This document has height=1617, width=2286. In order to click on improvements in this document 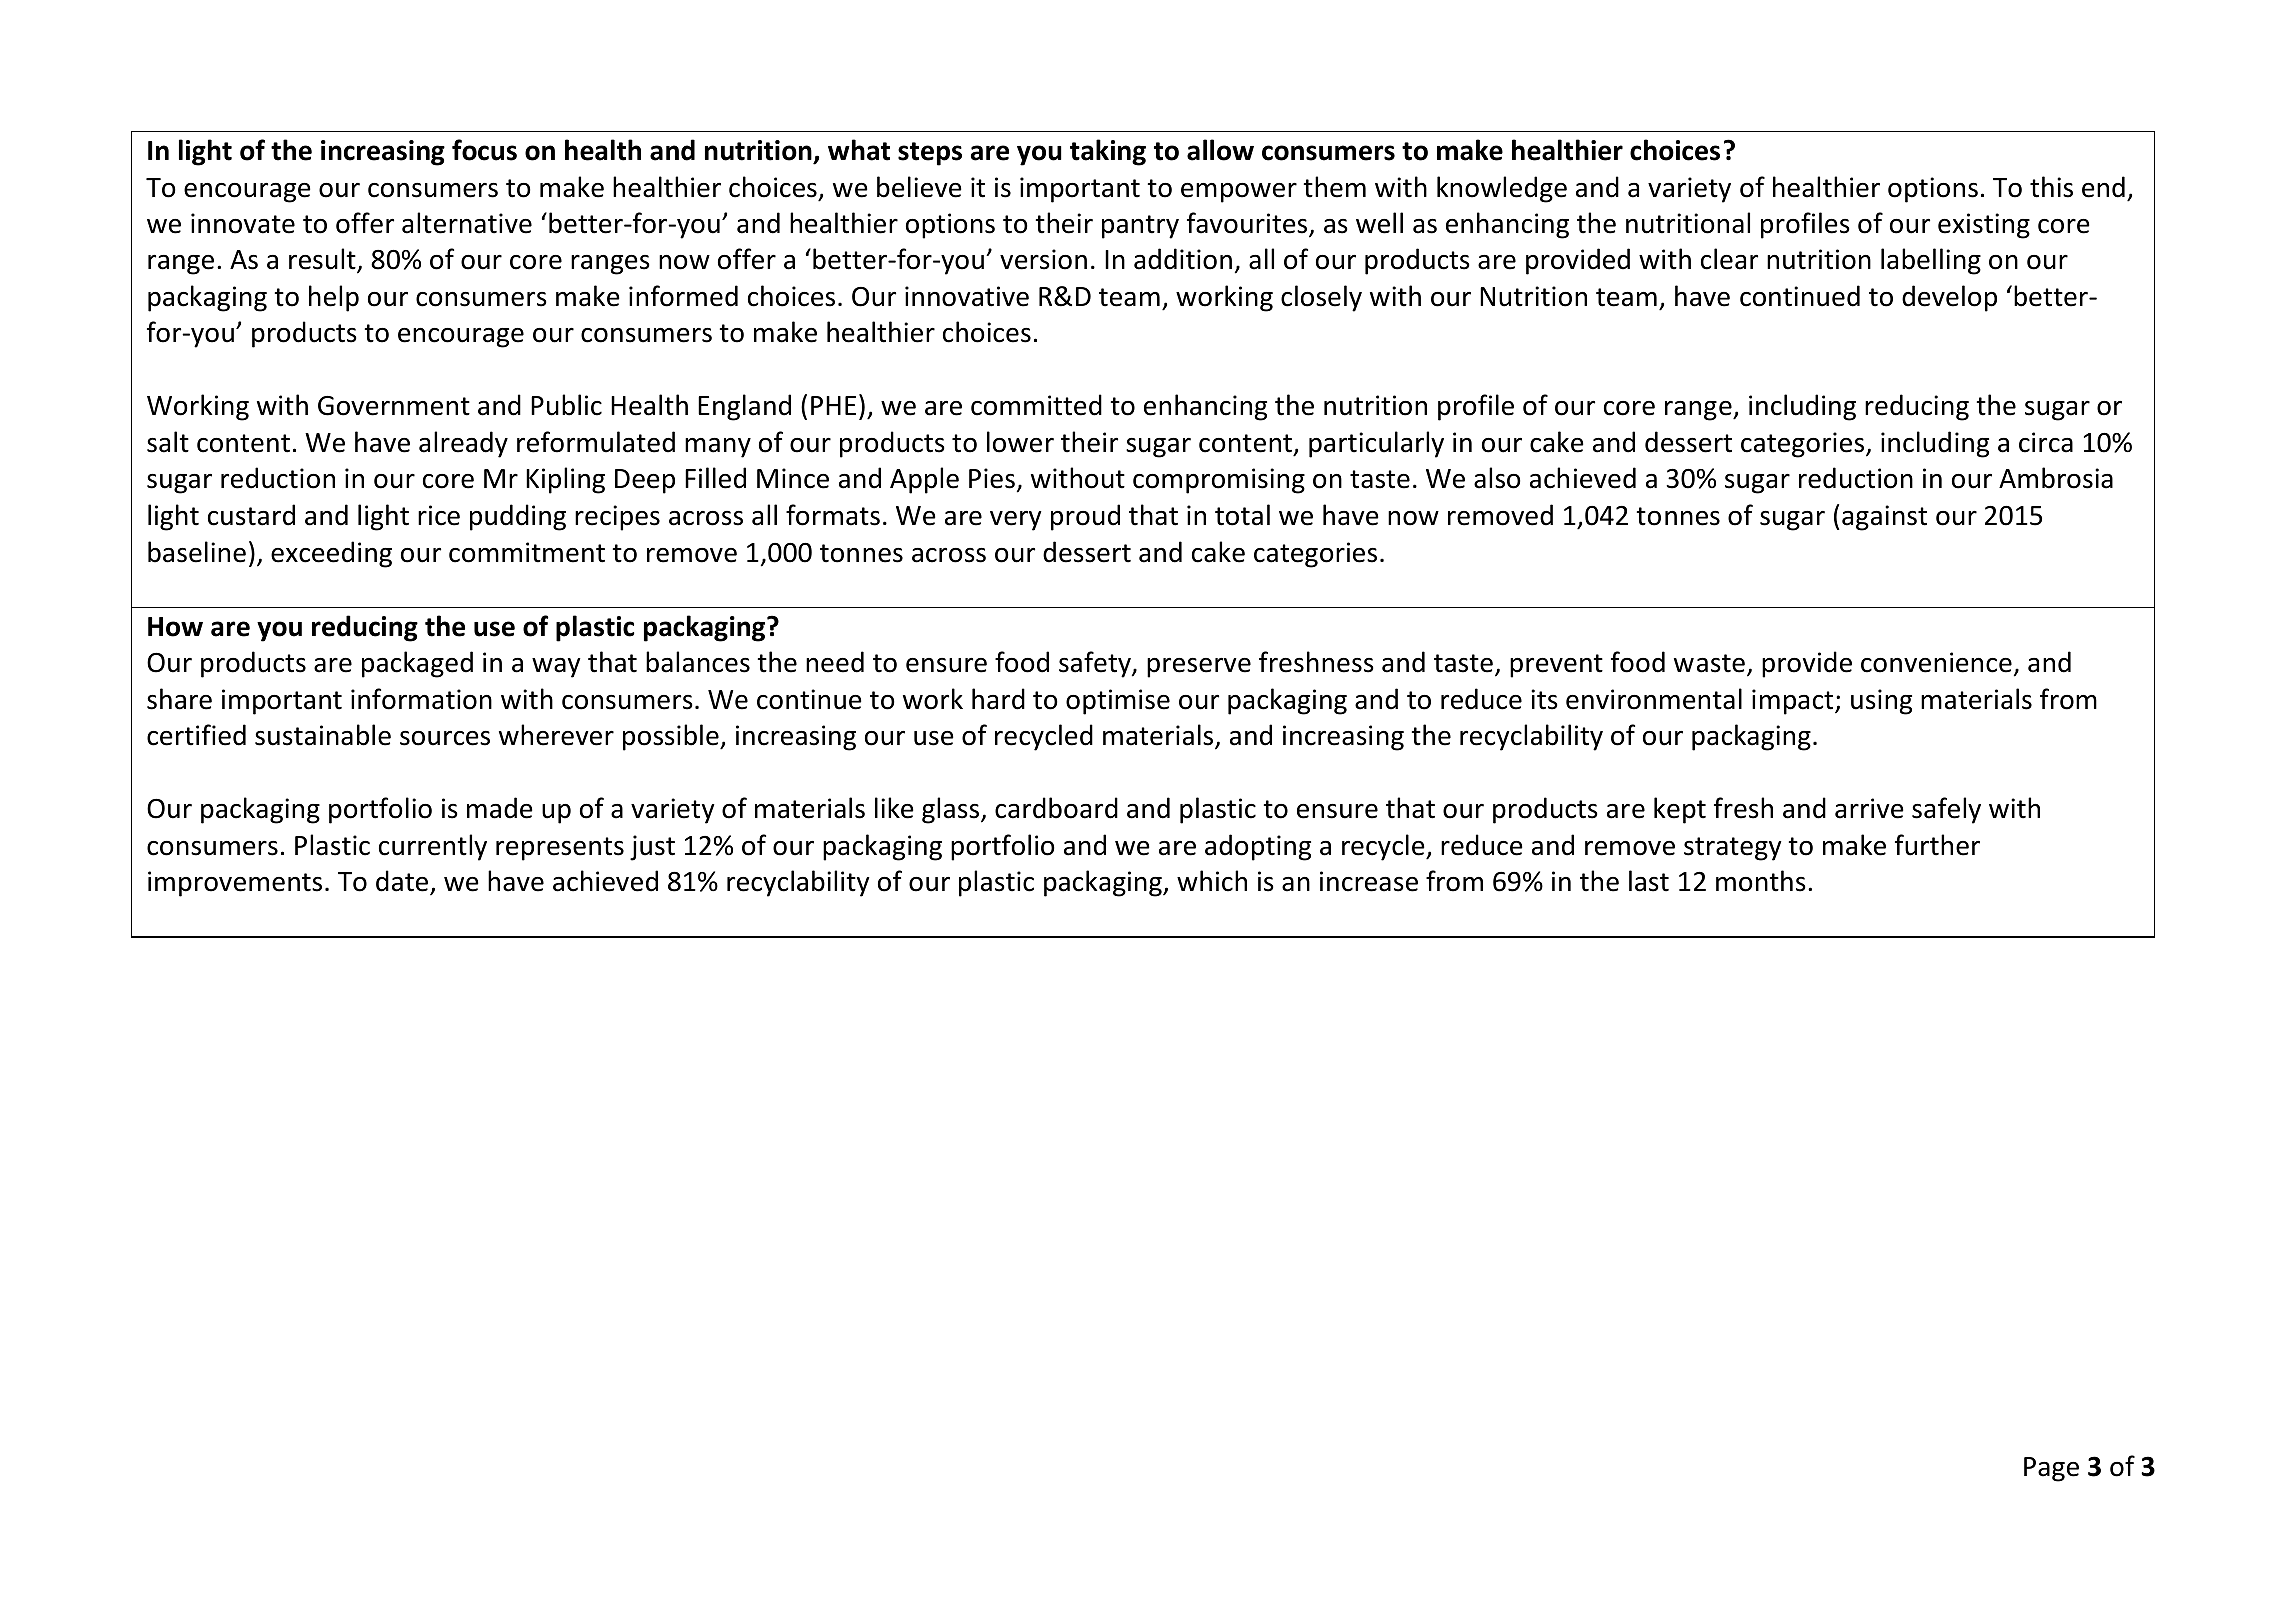, I will do `click(235, 884)`.
